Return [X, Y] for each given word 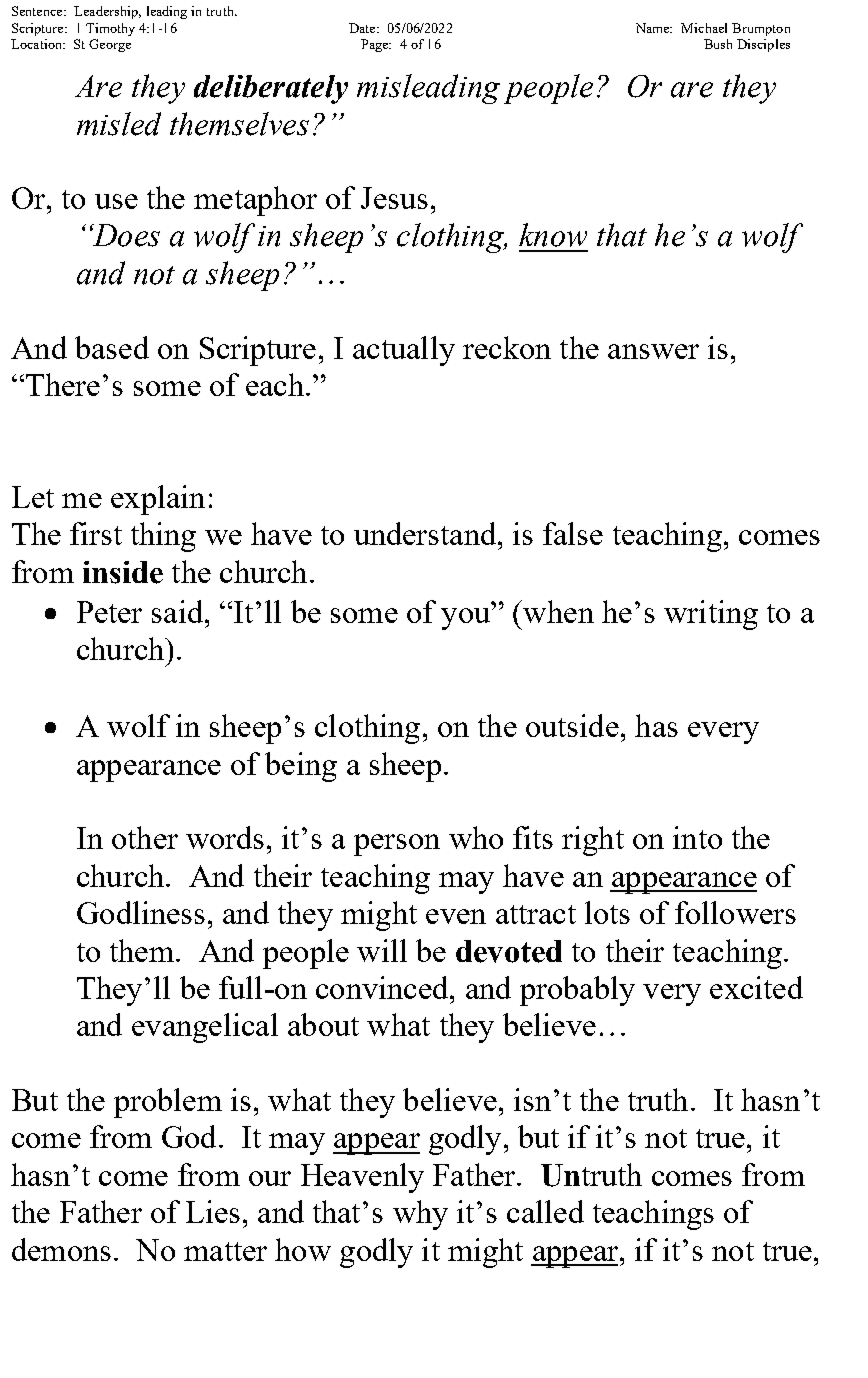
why [420, 1215]
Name [654, 28]
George [110, 45]
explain [158, 500]
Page [376, 45]
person [397, 845]
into [697, 837]
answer [653, 351]
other [145, 837]
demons [61, 1249]
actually [404, 351]
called [545, 1211]
